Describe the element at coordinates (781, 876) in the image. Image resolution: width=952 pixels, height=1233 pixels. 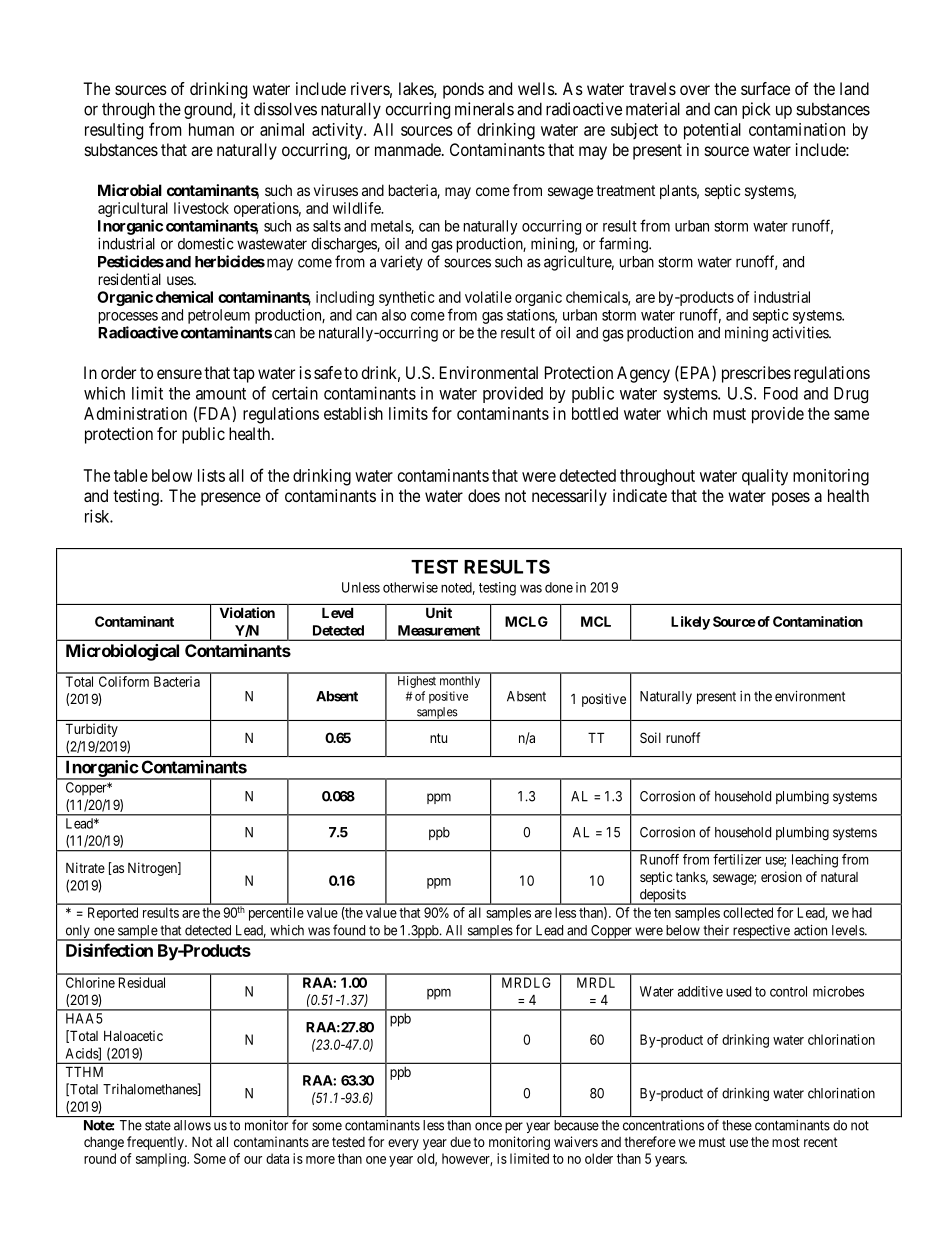
I see `erosion` at that location.
